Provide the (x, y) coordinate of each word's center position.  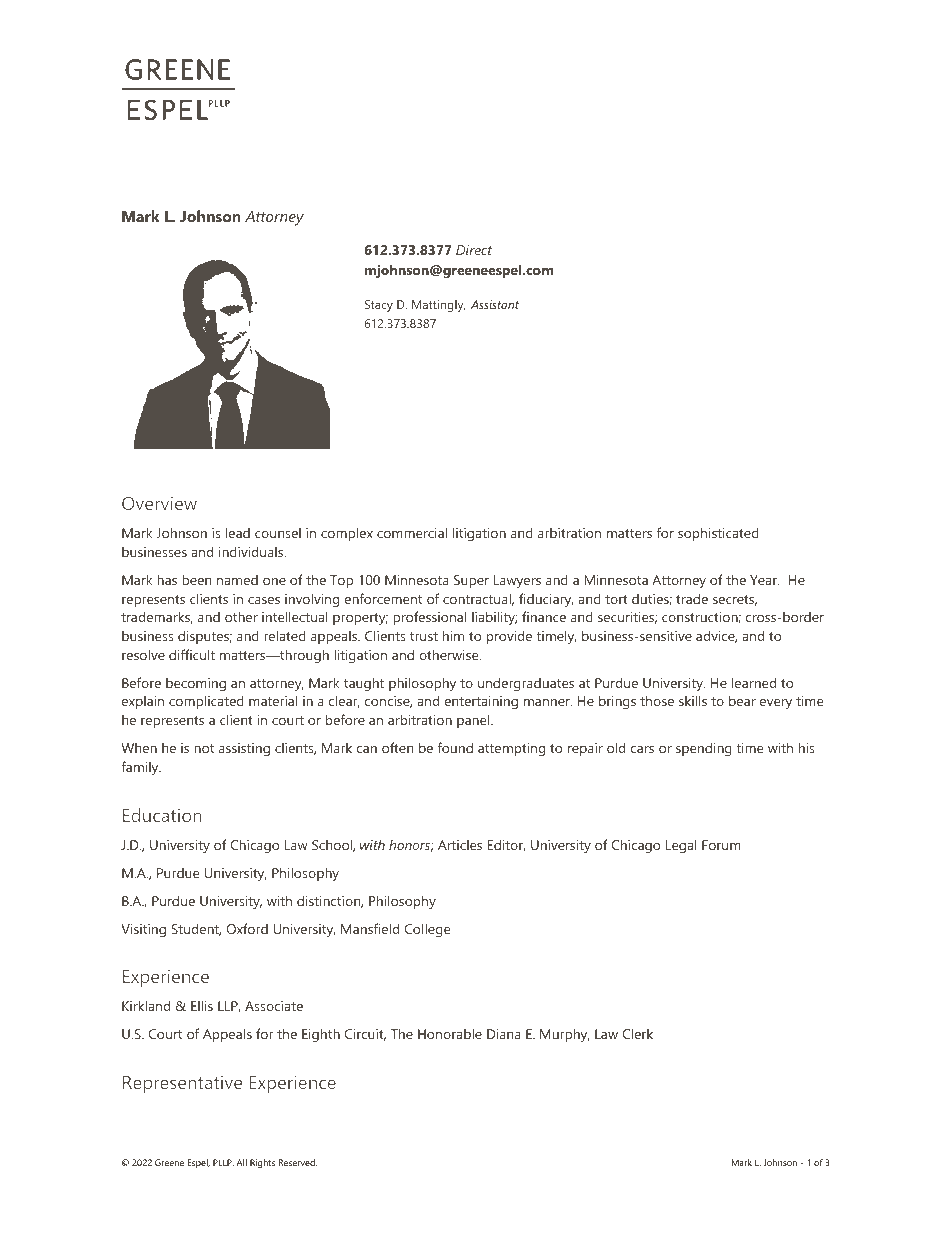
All (241, 1162)
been (196, 579)
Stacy (379, 306)
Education (162, 815)
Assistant (495, 304)
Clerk (637, 1033)
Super (471, 581)
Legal (681, 846)
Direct (474, 250)
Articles (460, 844)
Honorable (450, 1033)
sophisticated (718, 534)
